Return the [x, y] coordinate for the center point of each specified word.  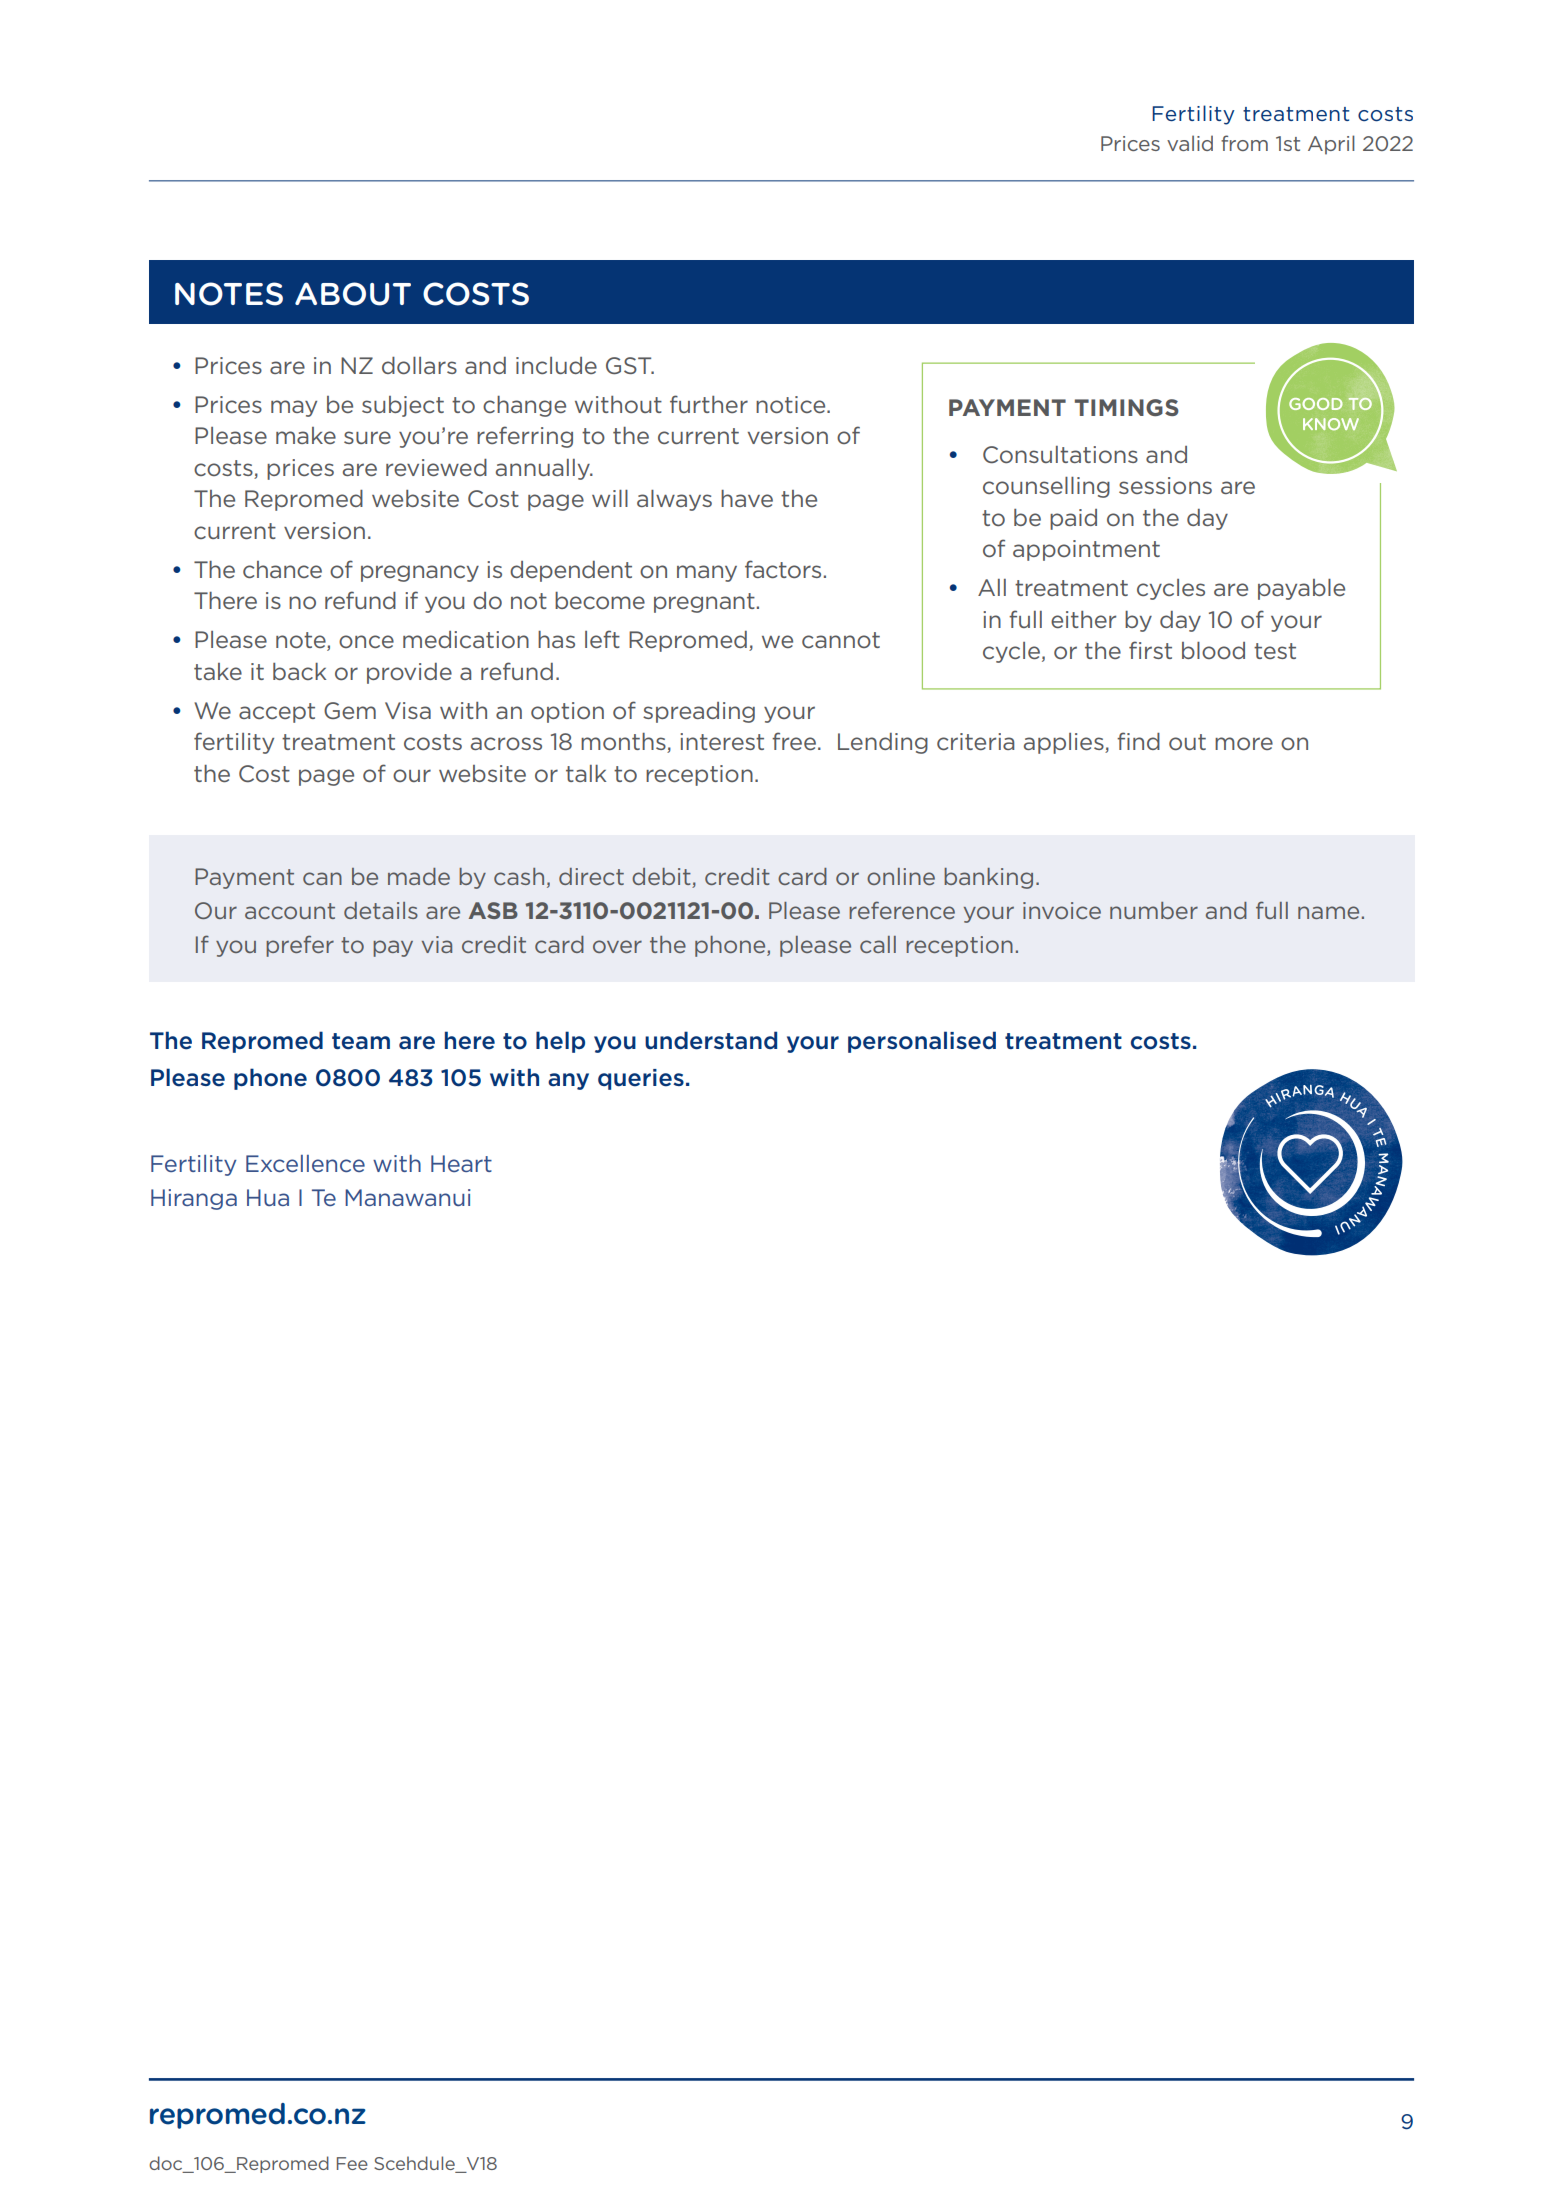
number [1154, 910]
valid [1190, 143]
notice [792, 404]
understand [711, 1040]
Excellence [305, 1163]
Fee [352, 2163]
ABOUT [353, 294]
